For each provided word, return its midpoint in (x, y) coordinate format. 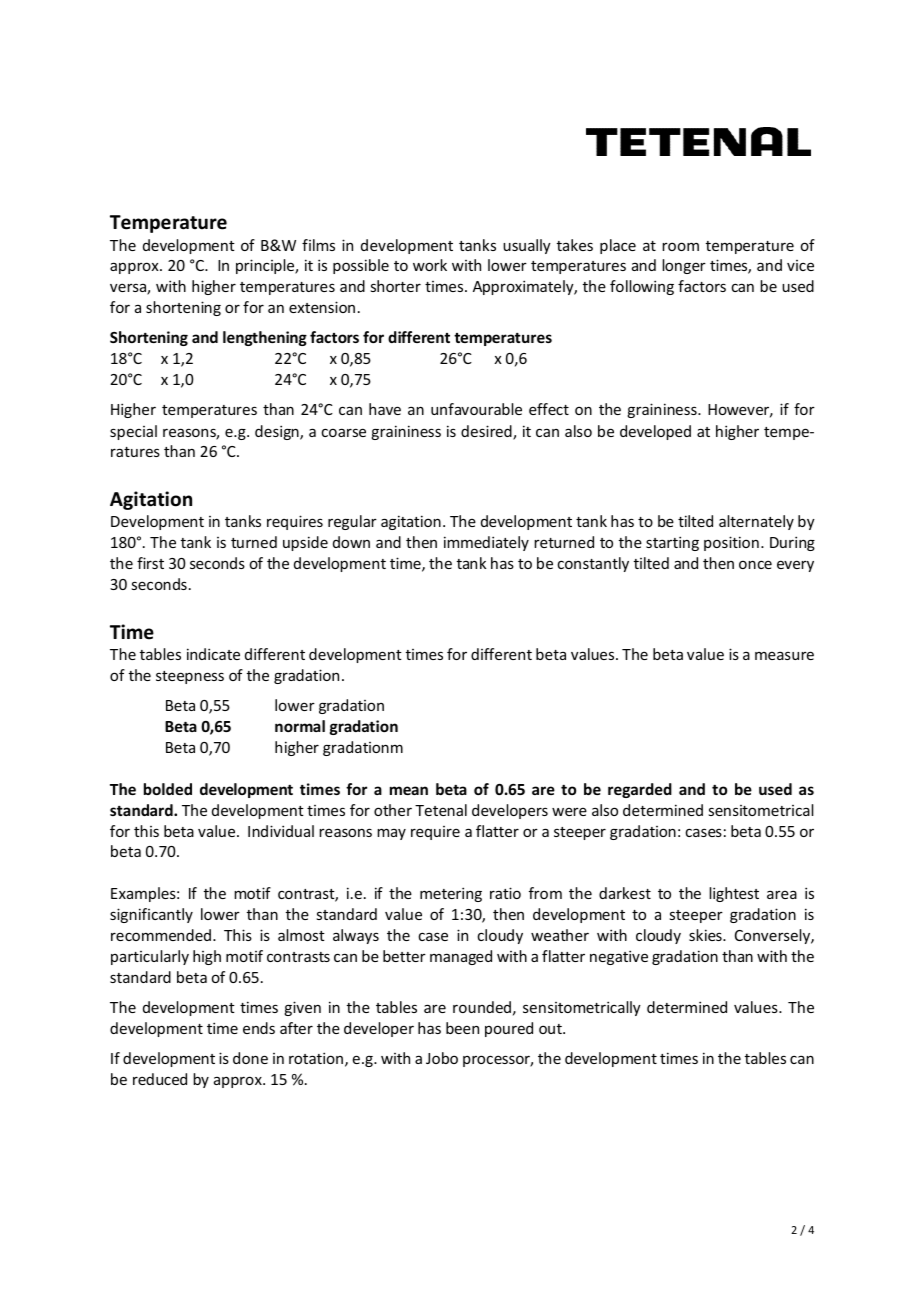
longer (684, 266)
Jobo (442, 1058)
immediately (486, 543)
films (318, 245)
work (430, 265)
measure (784, 655)
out (551, 1029)
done (250, 1058)
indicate (213, 654)
